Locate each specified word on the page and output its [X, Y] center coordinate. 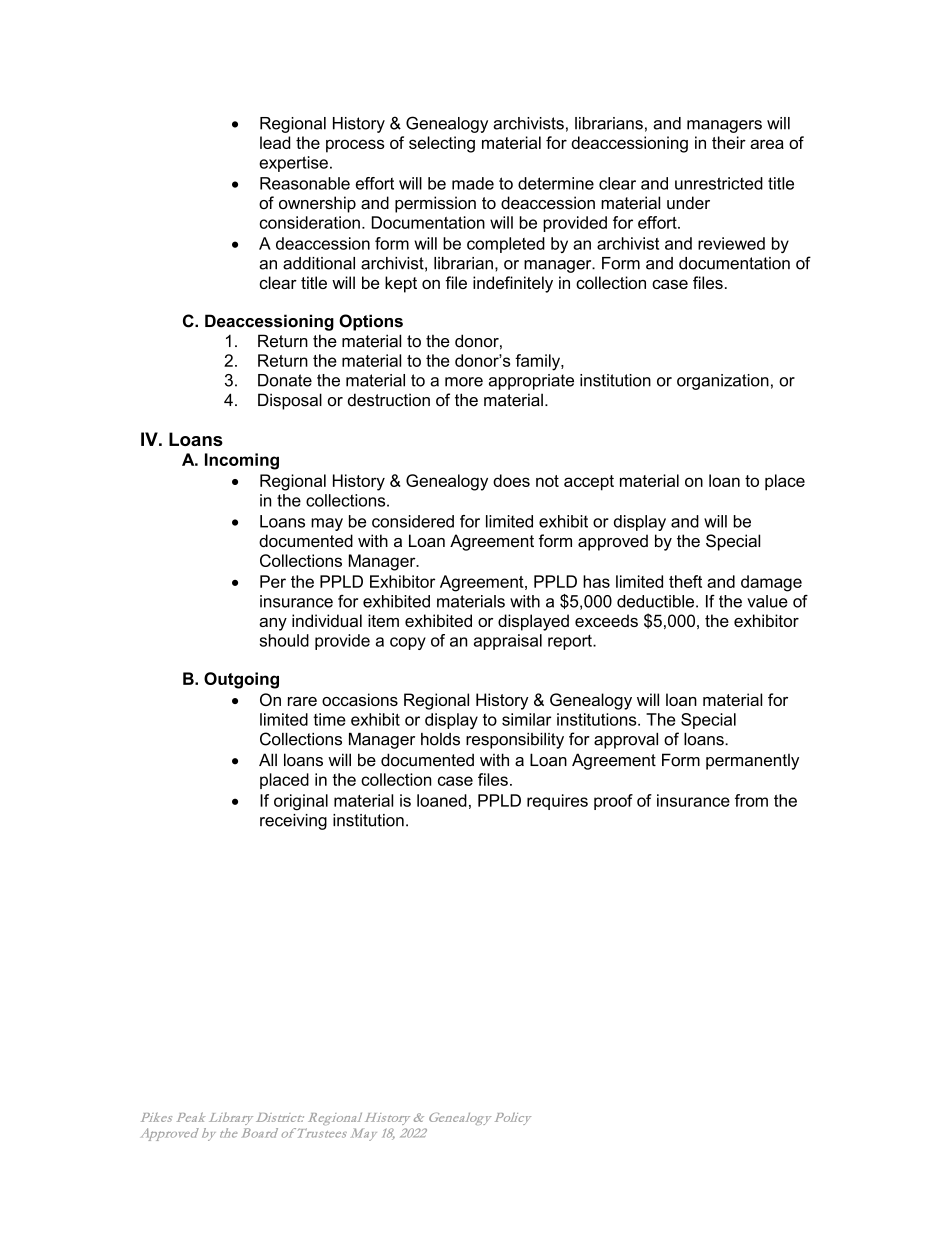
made [473, 183]
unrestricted [719, 183]
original [301, 802]
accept [589, 483]
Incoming [242, 461]
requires [557, 802]
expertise [293, 164]
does [511, 480]
